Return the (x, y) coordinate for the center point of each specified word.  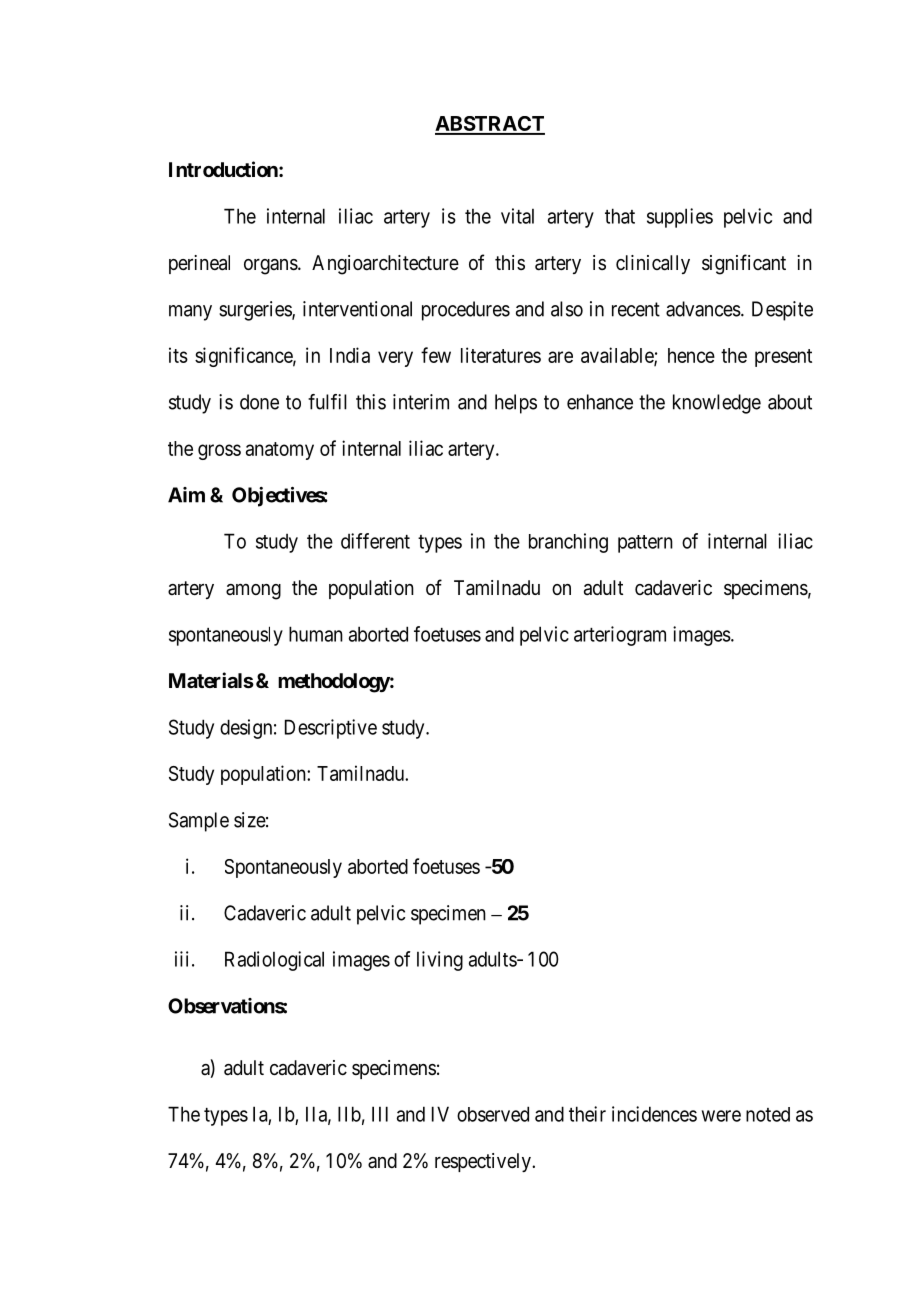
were (721, 1116)
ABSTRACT (490, 125)
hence (691, 355)
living (440, 961)
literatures (501, 355)
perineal (199, 264)
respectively (484, 1162)
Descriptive (331, 729)
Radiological (274, 961)
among (253, 591)
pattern (645, 544)
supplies (680, 218)
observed (493, 1114)
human (316, 634)
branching (568, 543)
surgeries (256, 311)
